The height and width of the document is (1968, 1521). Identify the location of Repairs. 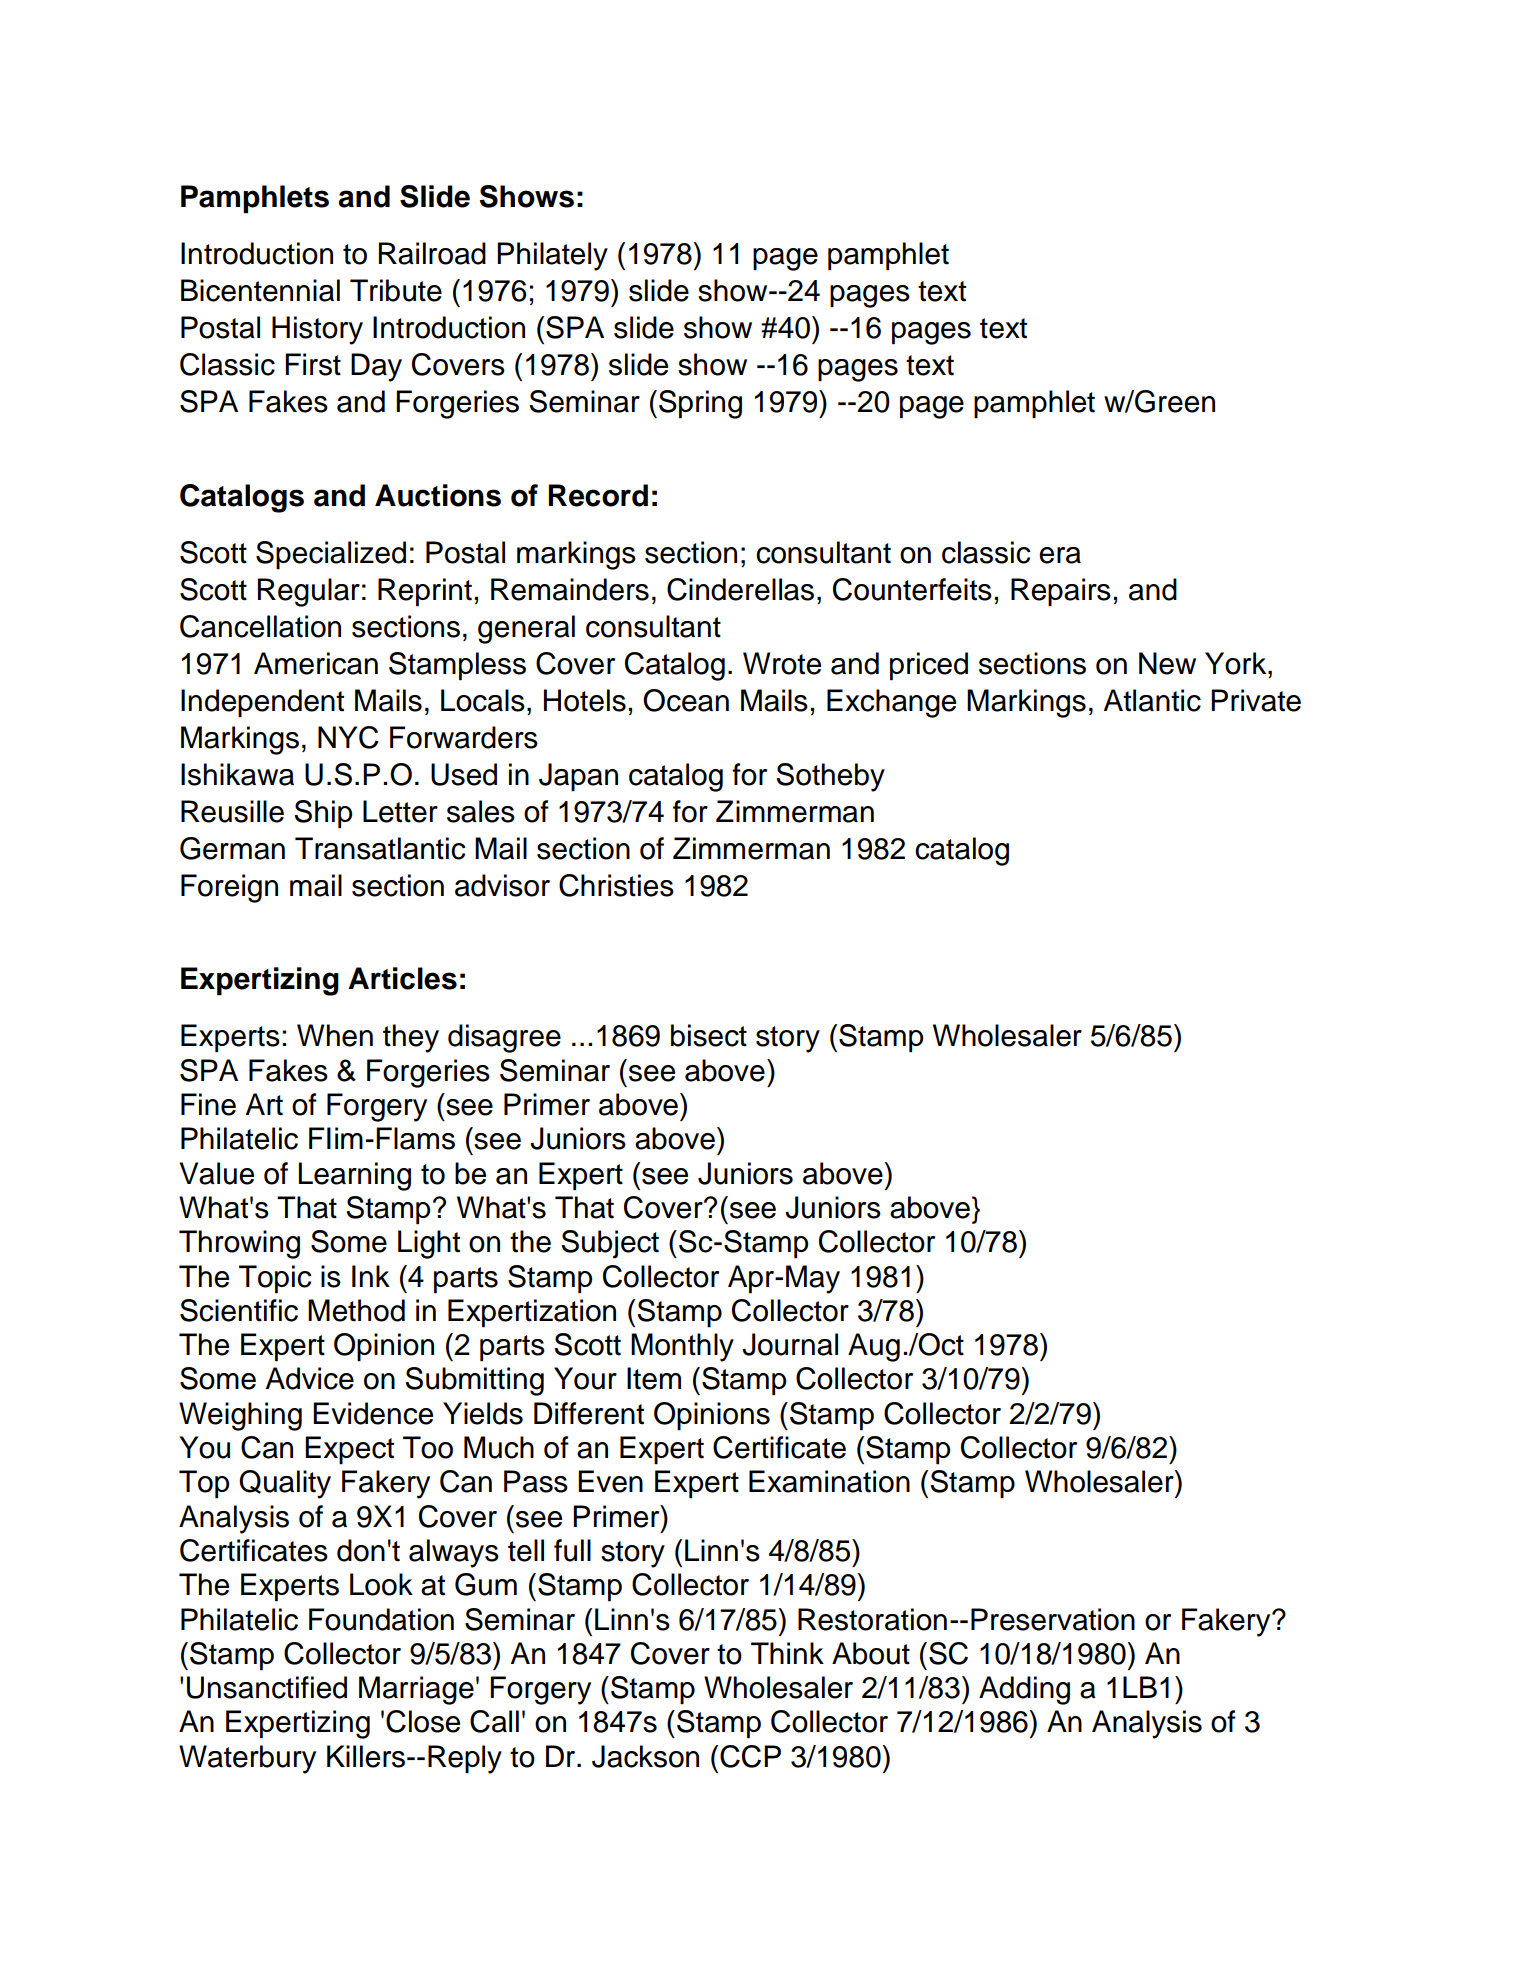
(1061, 592).
